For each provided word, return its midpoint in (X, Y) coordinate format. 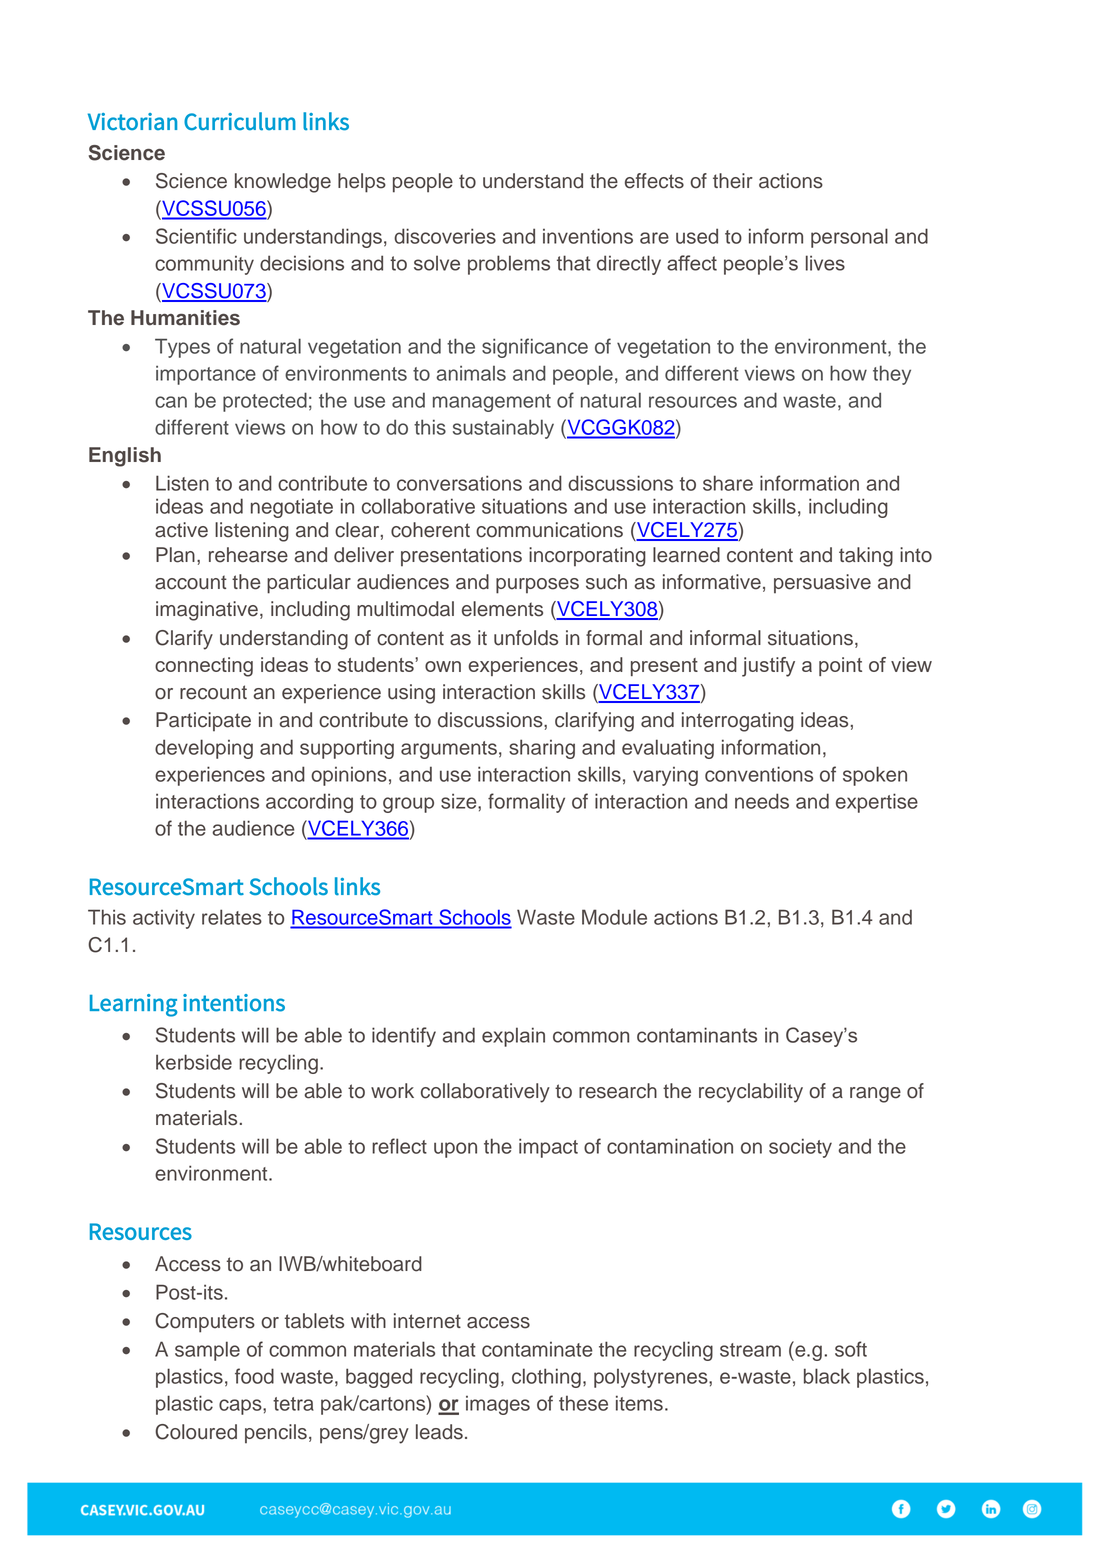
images (498, 1405)
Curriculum (240, 121)
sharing (542, 749)
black (827, 1376)
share (728, 483)
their (733, 181)
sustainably (503, 429)
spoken (875, 776)
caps (241, 1407)
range (875, 1095)
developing (204, 749)
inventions (588, 236)
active (181, 530)
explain (513, 1037)
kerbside (194, 1062)
